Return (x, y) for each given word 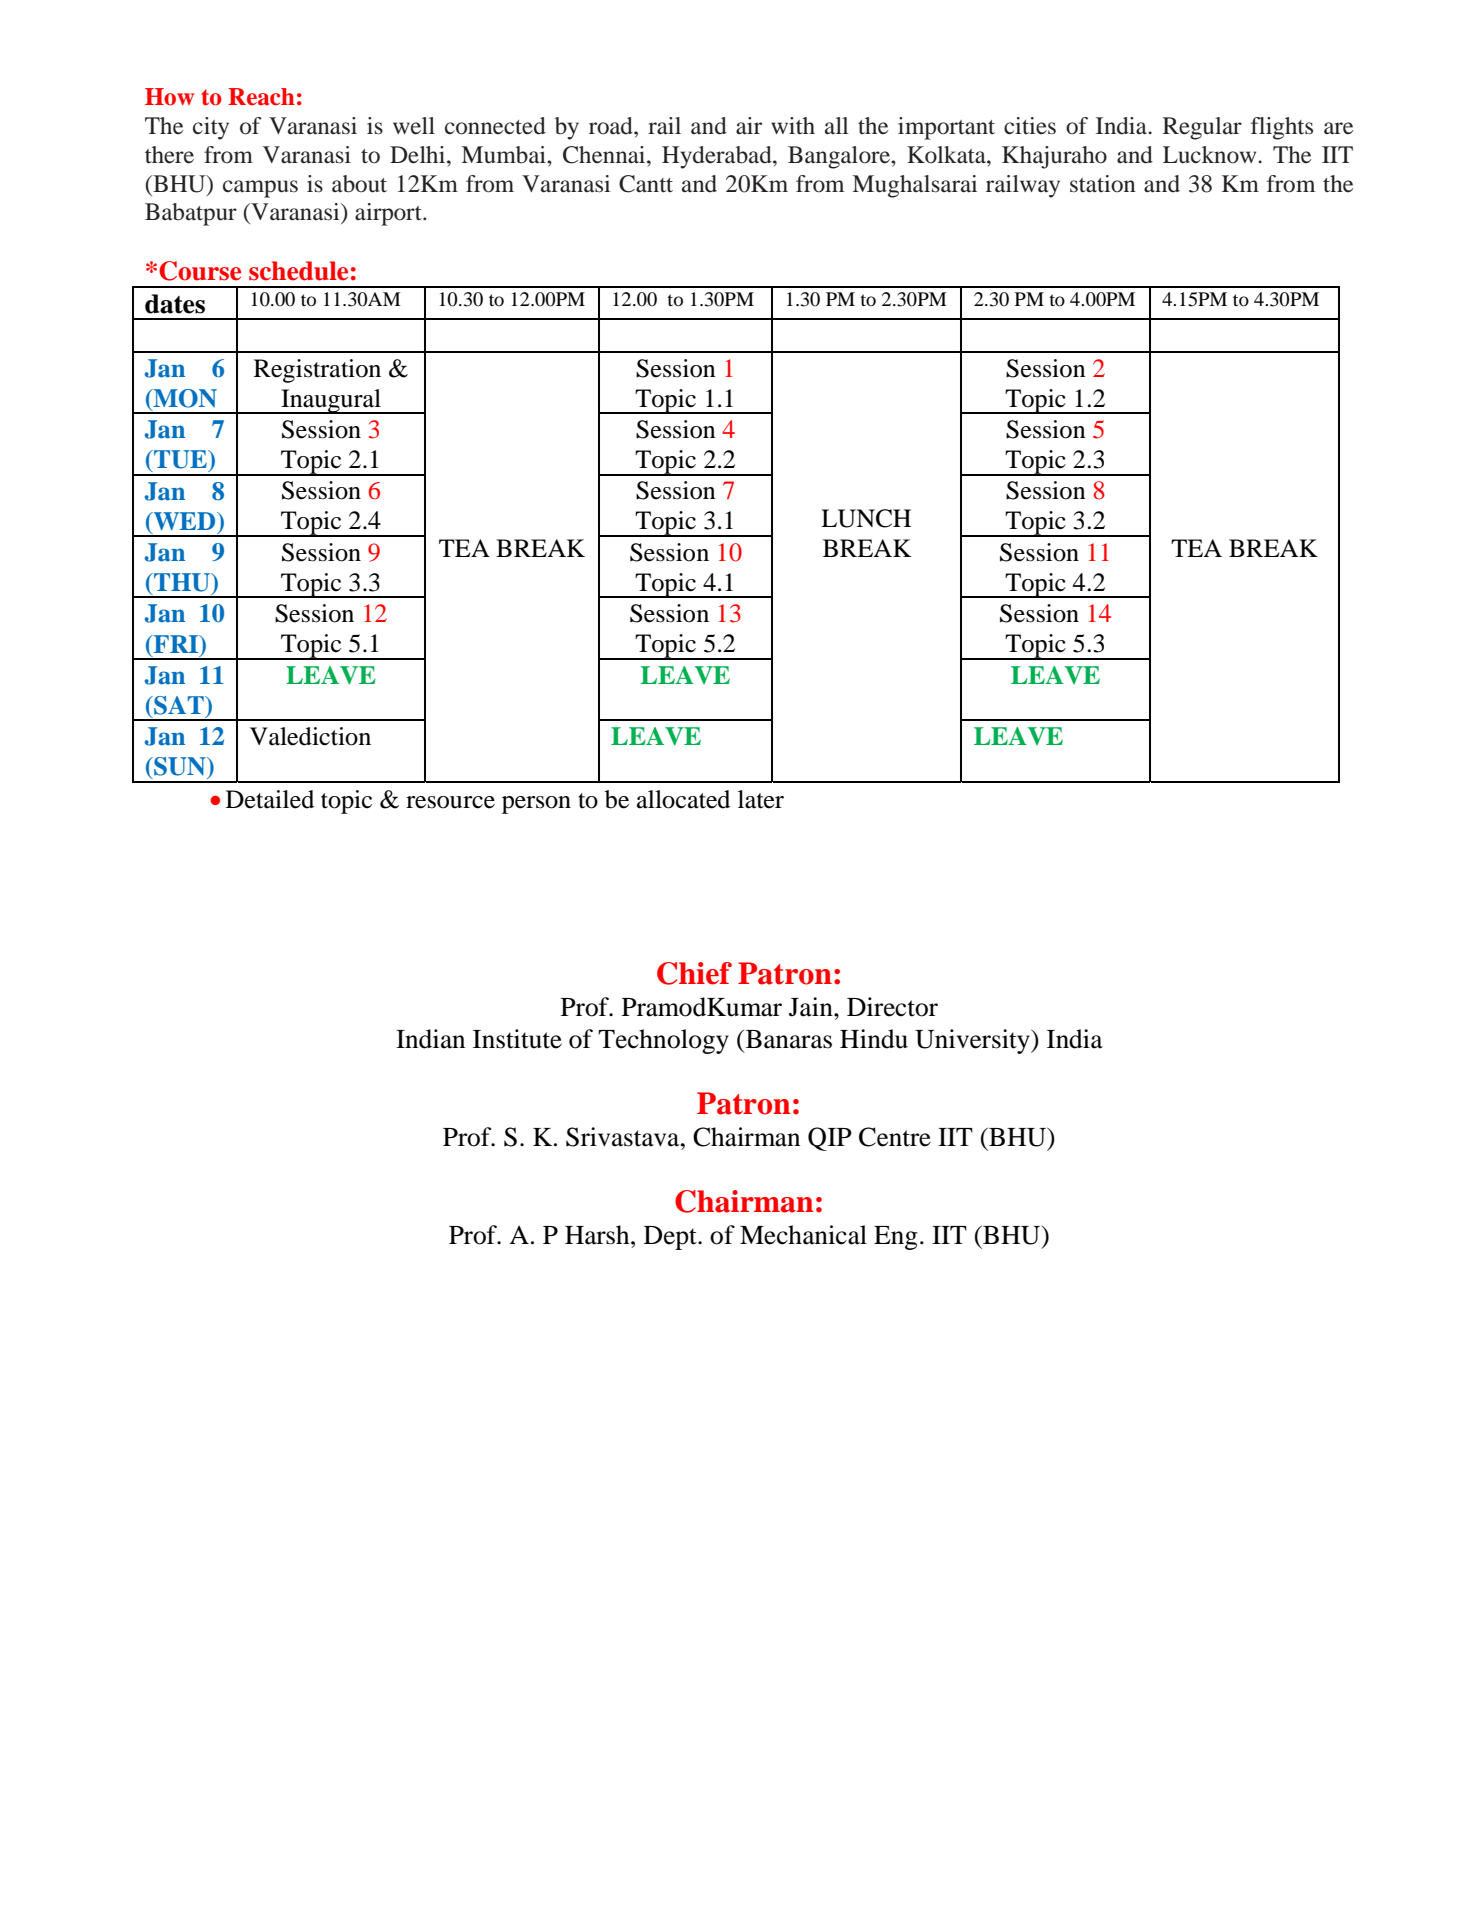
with (793, 125)
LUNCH (866, 518)
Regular (1202, 128)
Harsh (598, 1235)
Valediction (310, 736)
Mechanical (803, 1235)
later (761, 799)
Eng (895, 1238)
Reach (261, 97)
